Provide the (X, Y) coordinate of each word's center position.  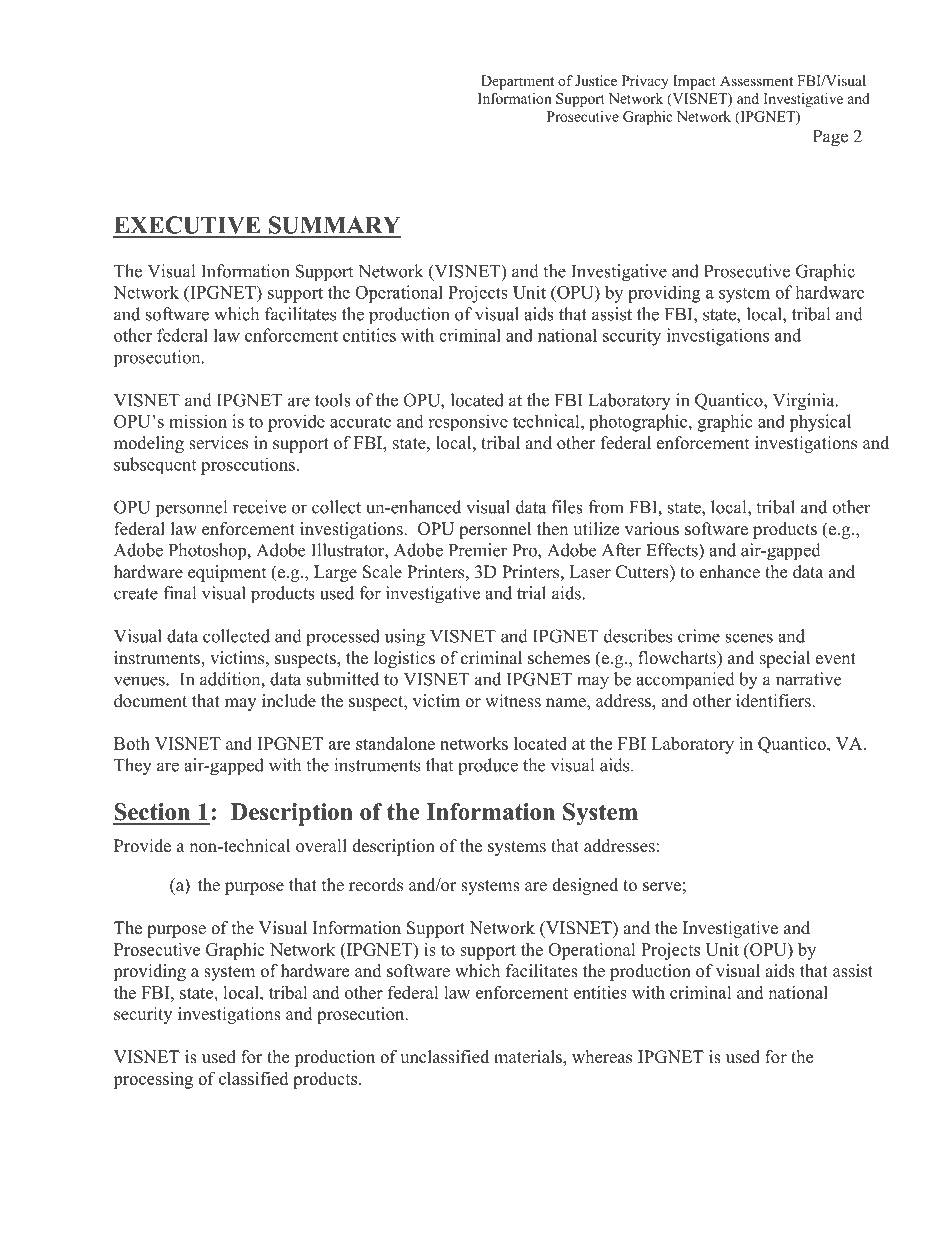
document (150, 701)
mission (198, 421)
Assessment (756, 80)
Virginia (805, 402)
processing (153, 1080)
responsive (468, 422)
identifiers (774, 701)
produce (488, 766)
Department (517, 82)
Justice (596, 80)
